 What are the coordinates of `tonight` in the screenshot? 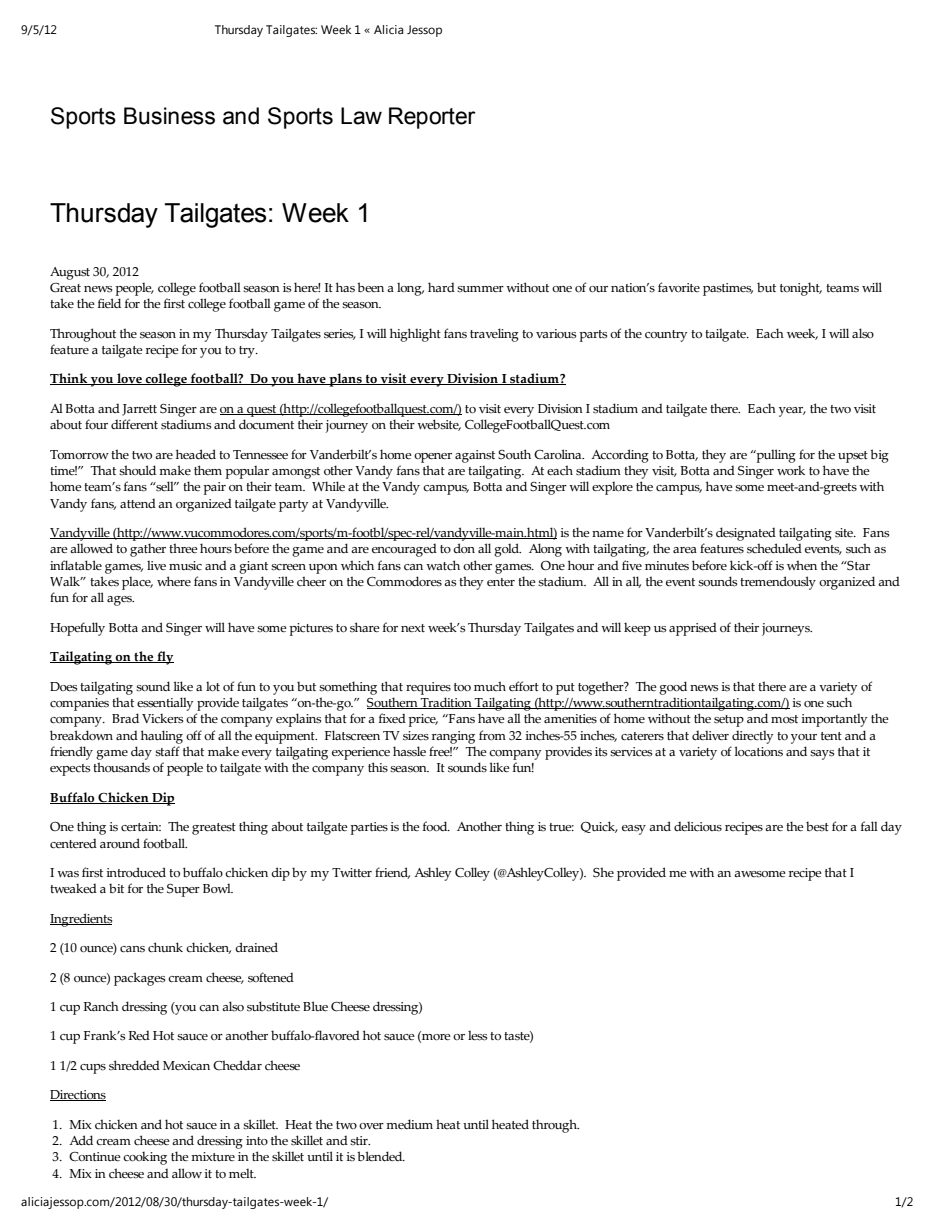 It's located at (801, 289).
